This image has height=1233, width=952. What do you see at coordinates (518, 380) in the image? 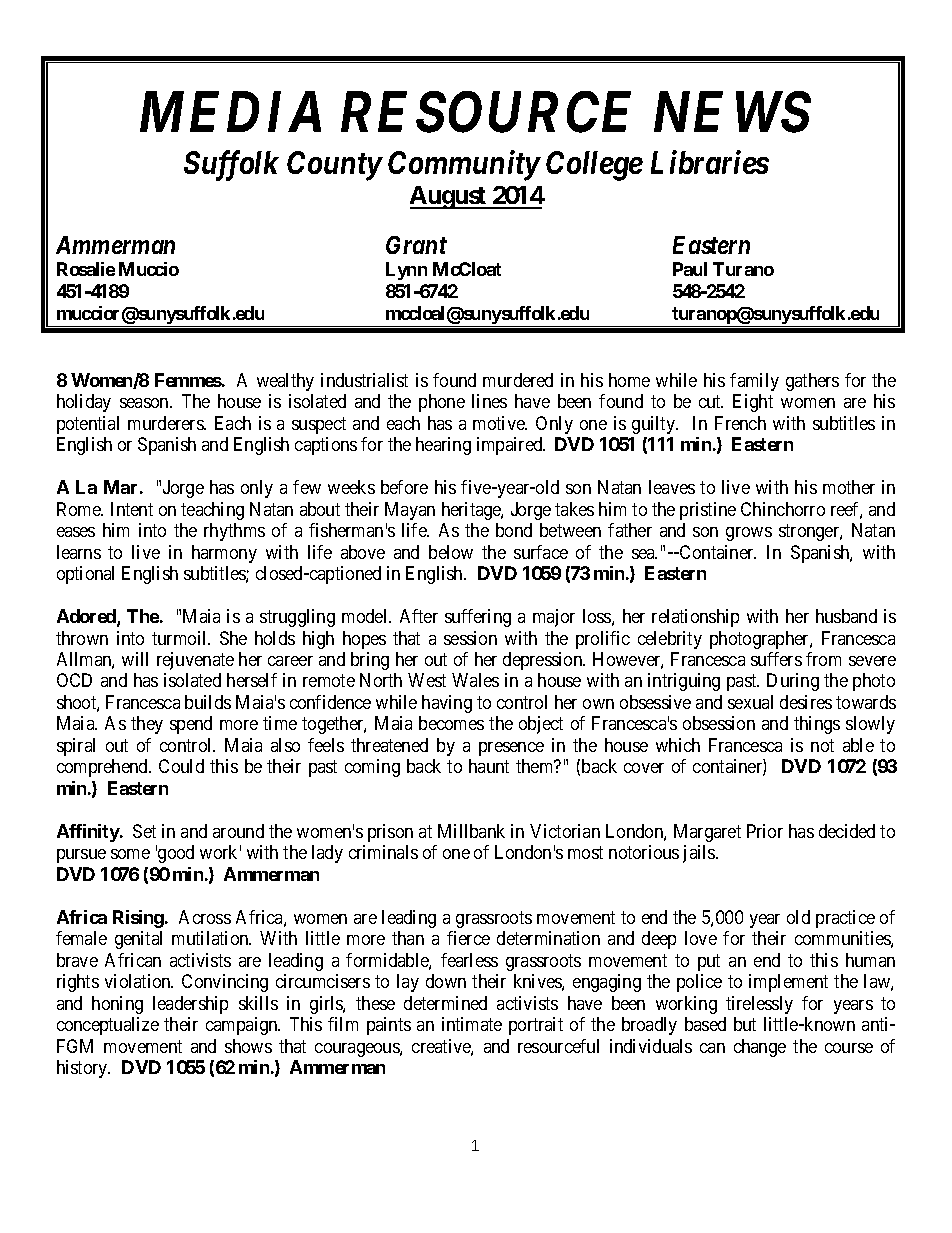
I see `murdered` at bounding box center [518, 380].
